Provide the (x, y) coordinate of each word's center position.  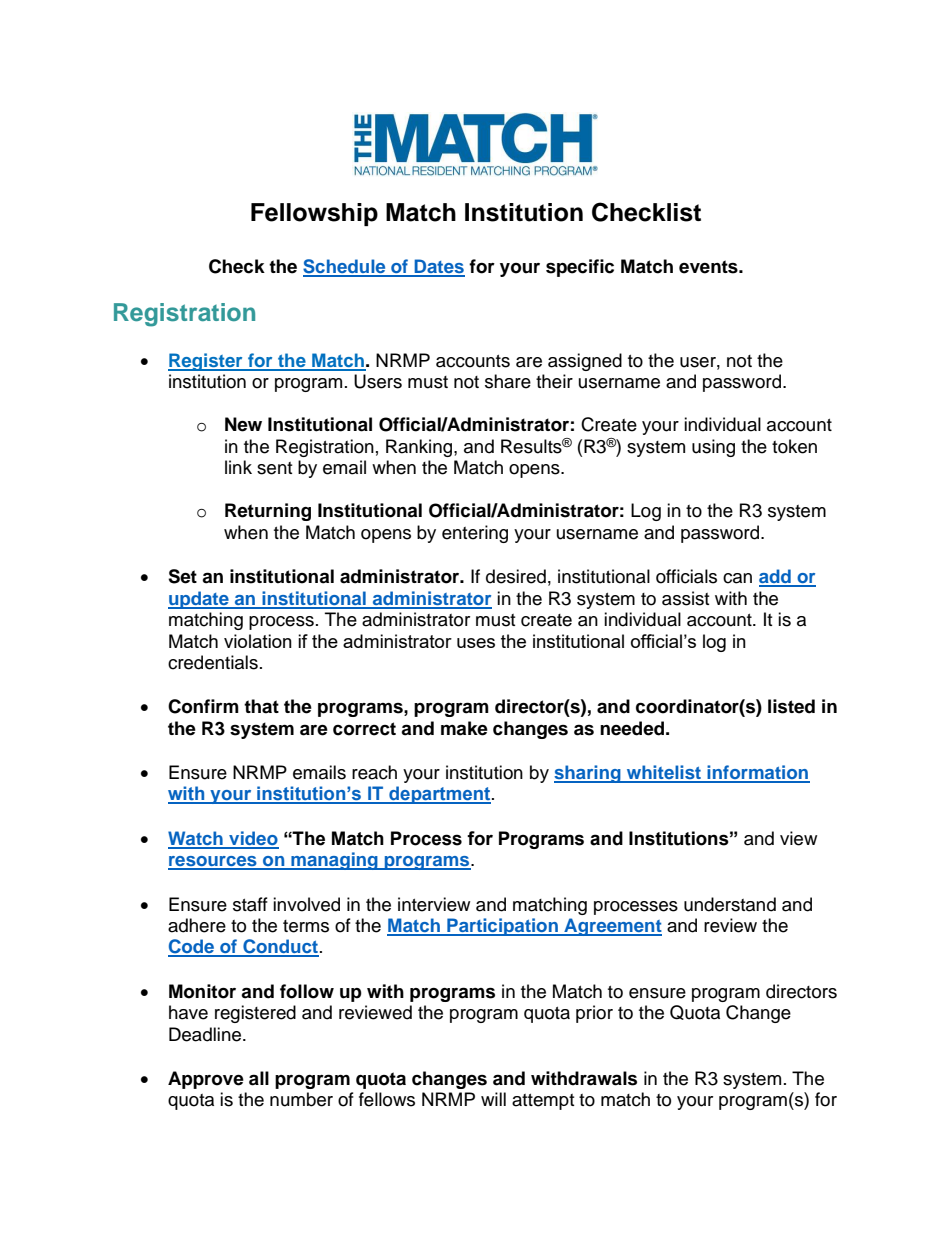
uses (476, 643)
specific (580, 268)
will (493, 1099)
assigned (585, 362)
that (261, 706)
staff (250, 904)
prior (594, 1014)
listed (791, 706)
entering (475, 534)
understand (730, 904)
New (243, 424)
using (713, 448)
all (259, 1078)
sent (274, 468)
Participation (502, 927)
